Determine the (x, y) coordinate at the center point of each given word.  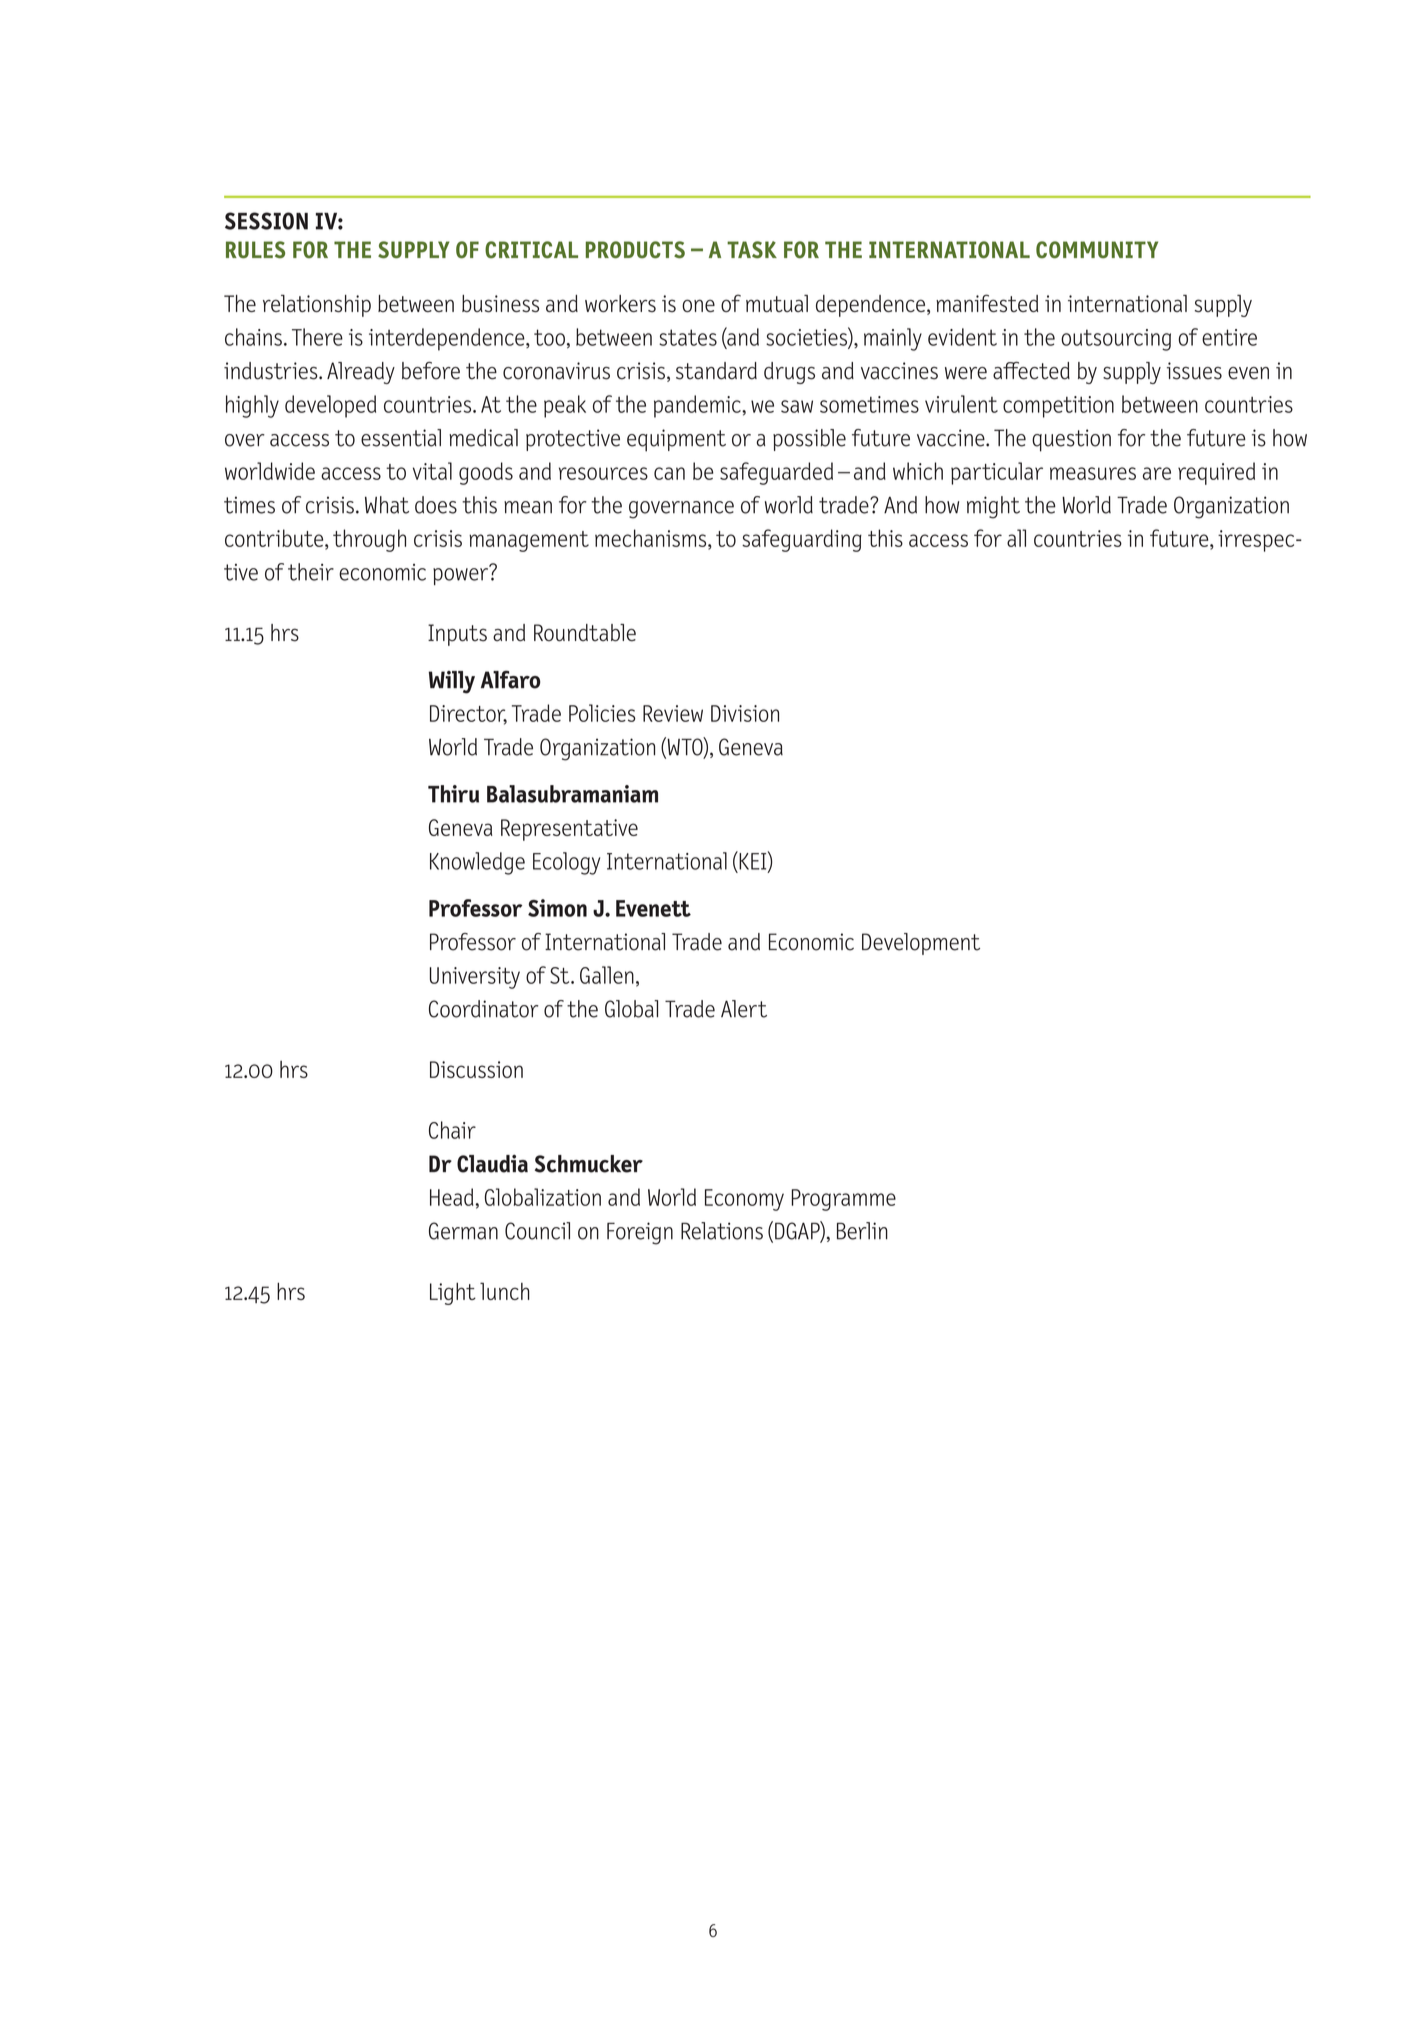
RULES (255, 250)
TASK (752, 250)
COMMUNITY (1097, 250)
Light (453, 1294)
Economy (744, 1200)
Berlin (862, 1231)
